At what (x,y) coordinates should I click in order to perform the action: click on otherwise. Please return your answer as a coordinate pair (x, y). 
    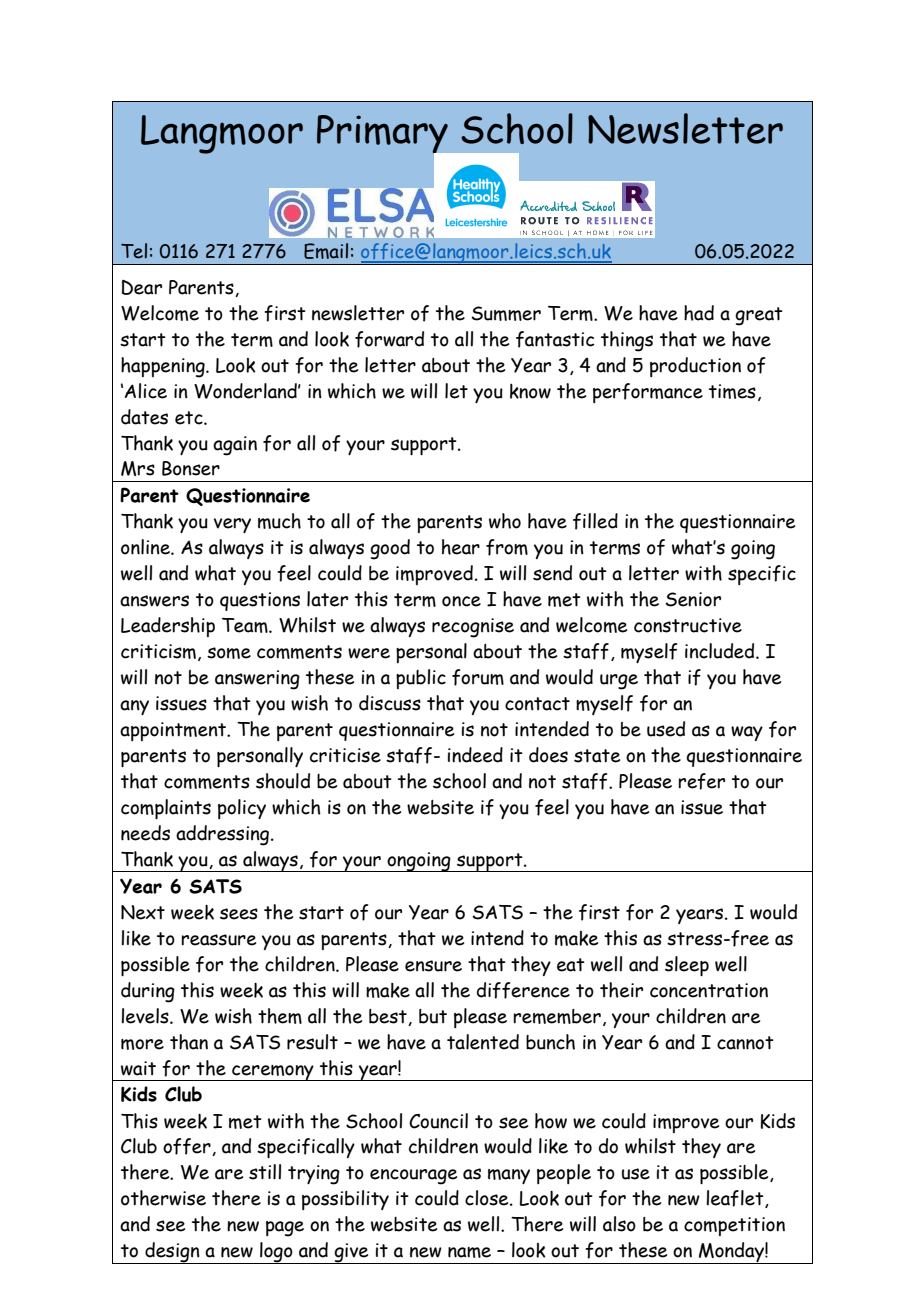
    Looking at the image, I should click on (163, 1198).
